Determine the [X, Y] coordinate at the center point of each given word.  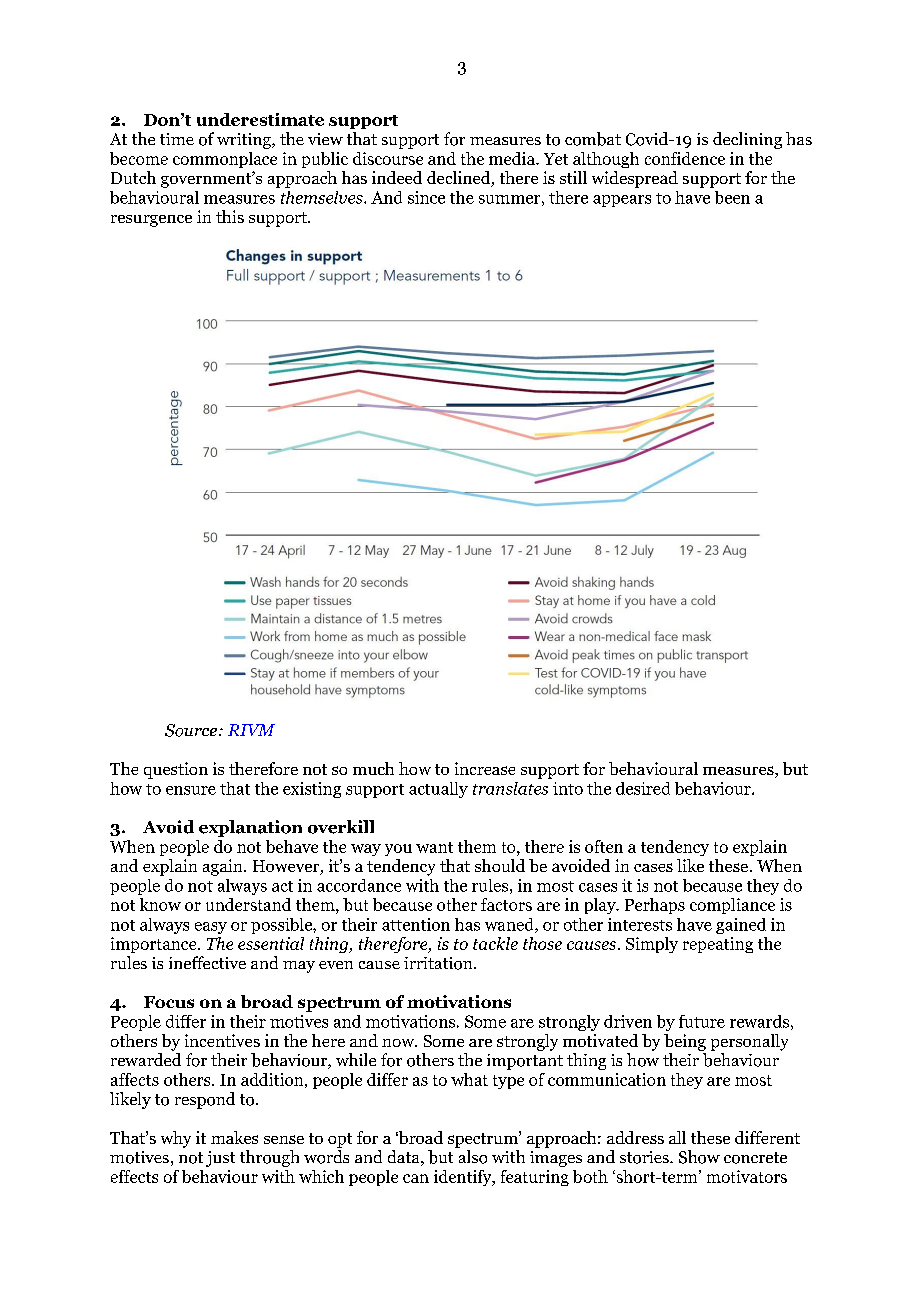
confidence [685, 158]
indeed [397, 177]
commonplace [225, 160]
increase [485, 768]
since [426, 197]
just [220, 1159]
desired [643, 788]
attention [416, 924]
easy [211, 928]
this [230, 216]
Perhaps [655, 906]
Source [192, 730]
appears [622, 201]
